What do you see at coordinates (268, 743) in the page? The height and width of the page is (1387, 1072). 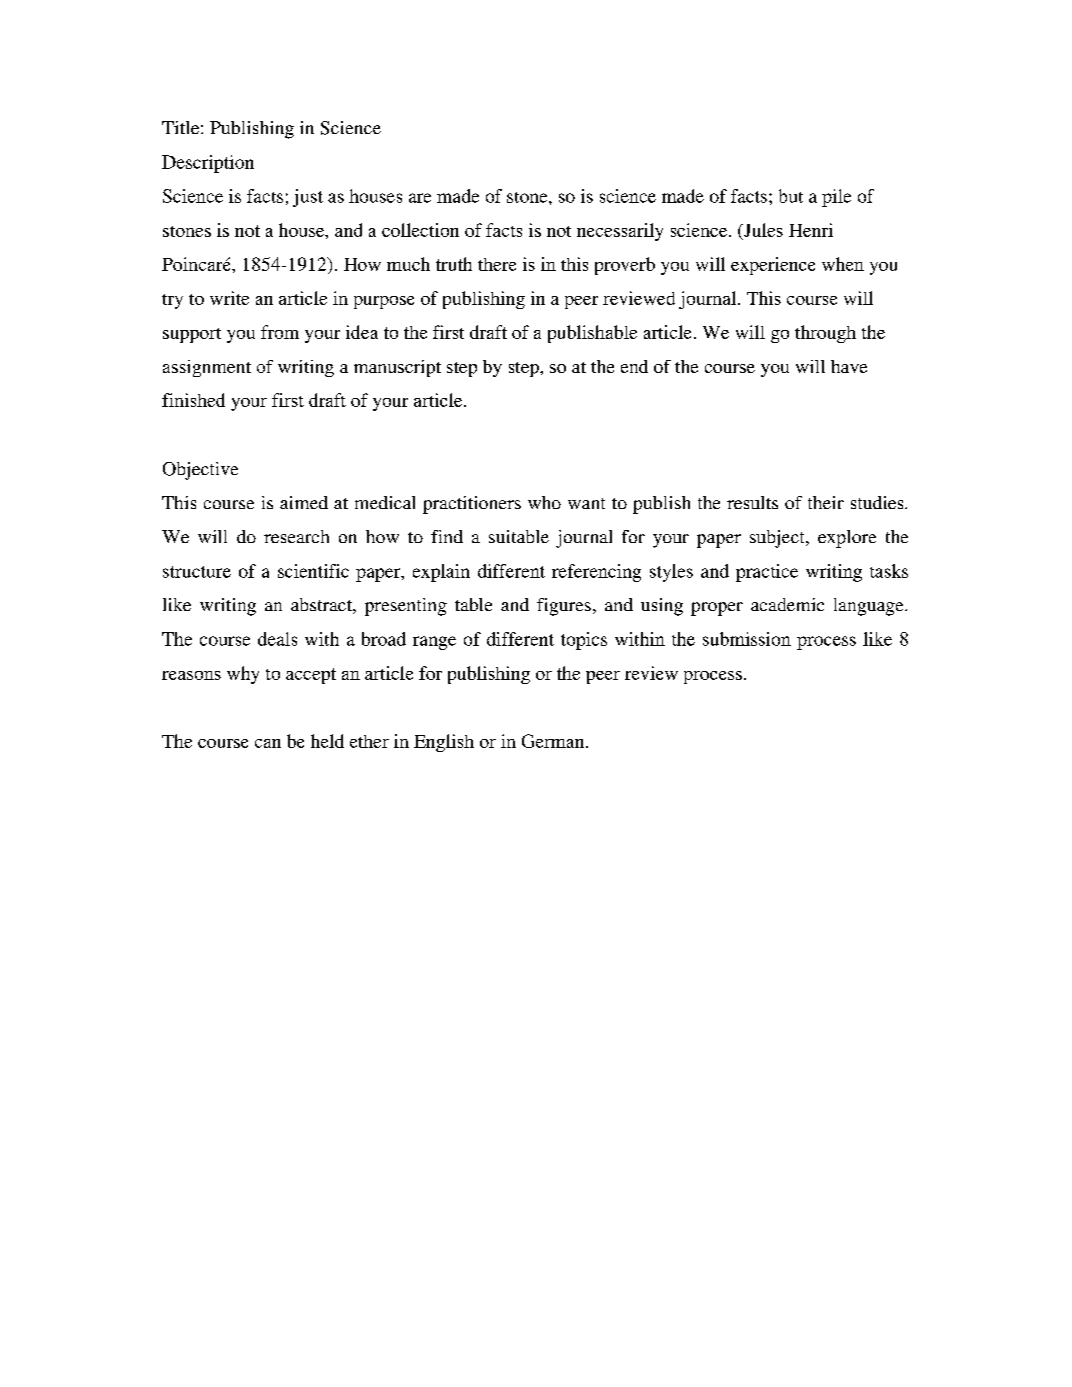 I see `can` at bounding box center [268, 743].
